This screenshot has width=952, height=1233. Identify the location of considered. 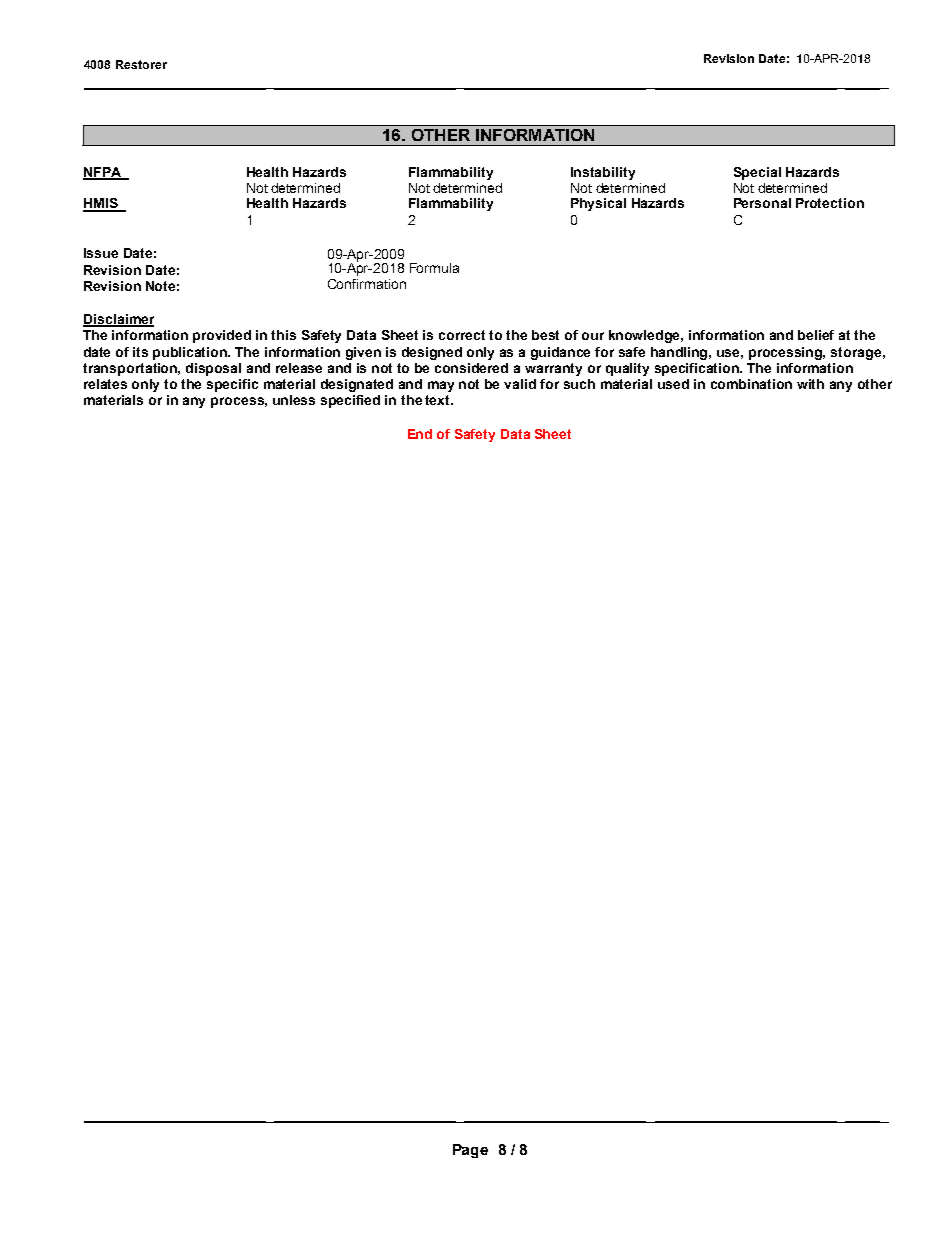
(471, 368).
